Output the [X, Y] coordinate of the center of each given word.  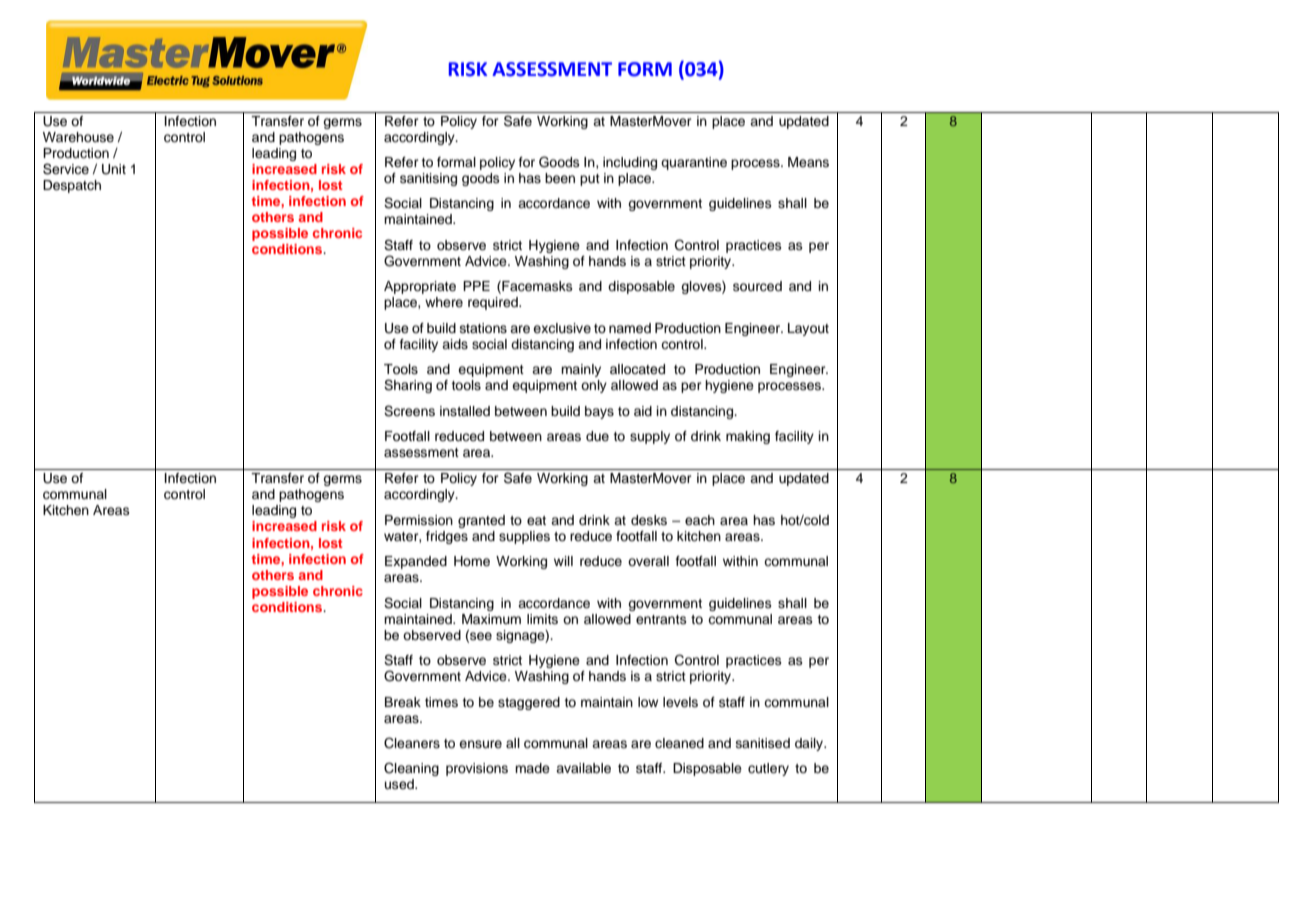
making [748, 437]
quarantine [694, 163]
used [400, 784]
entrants [661, 619]
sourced [757, 286]
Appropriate [420, 287]
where [444, 302]
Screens [409, 411]
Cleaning [411, 769]
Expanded [416, 562]
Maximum [491, 619]
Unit [114, 169]
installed [465, 411]
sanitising [428, 179]
